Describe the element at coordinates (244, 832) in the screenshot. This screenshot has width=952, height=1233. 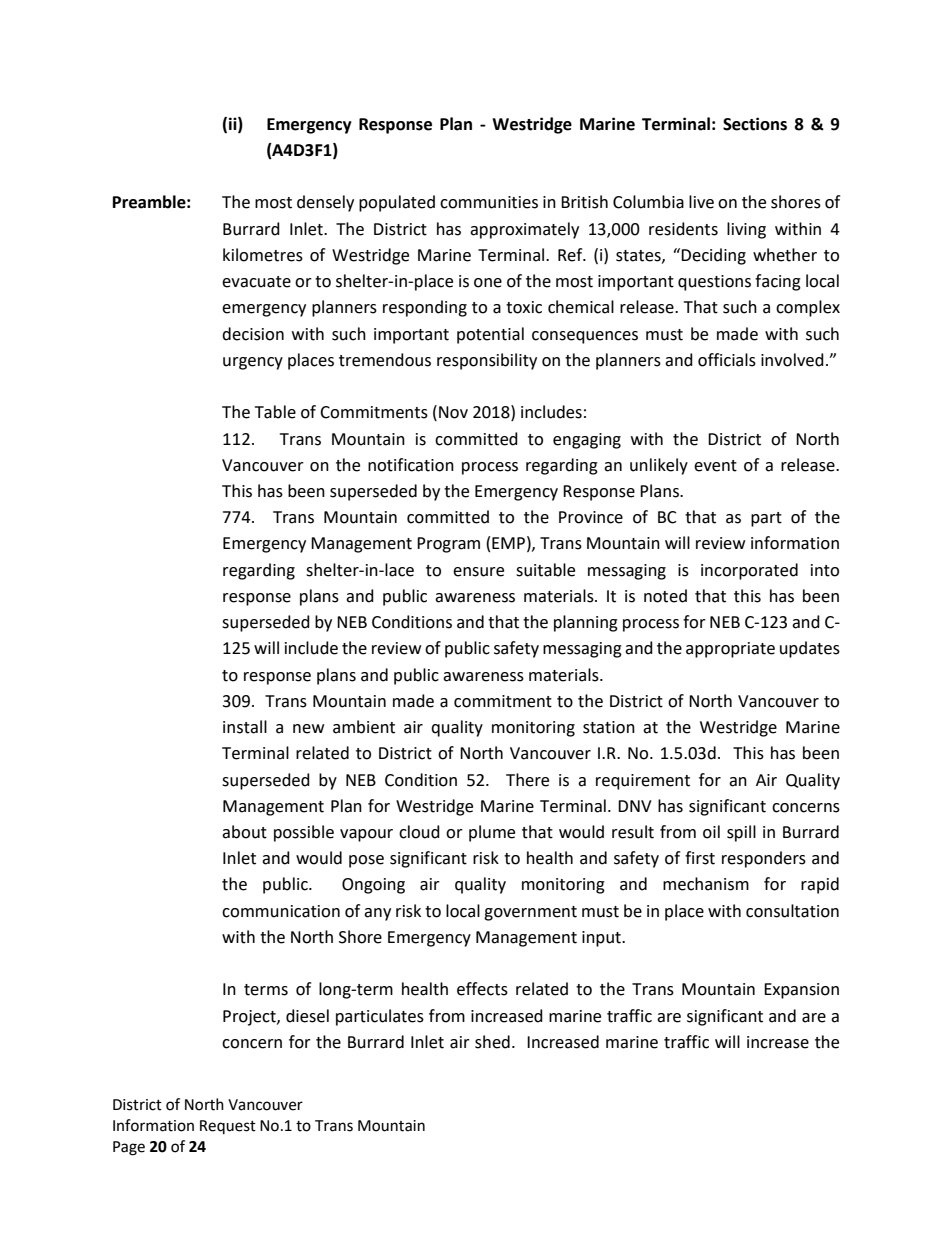
I see `about` at that location.
